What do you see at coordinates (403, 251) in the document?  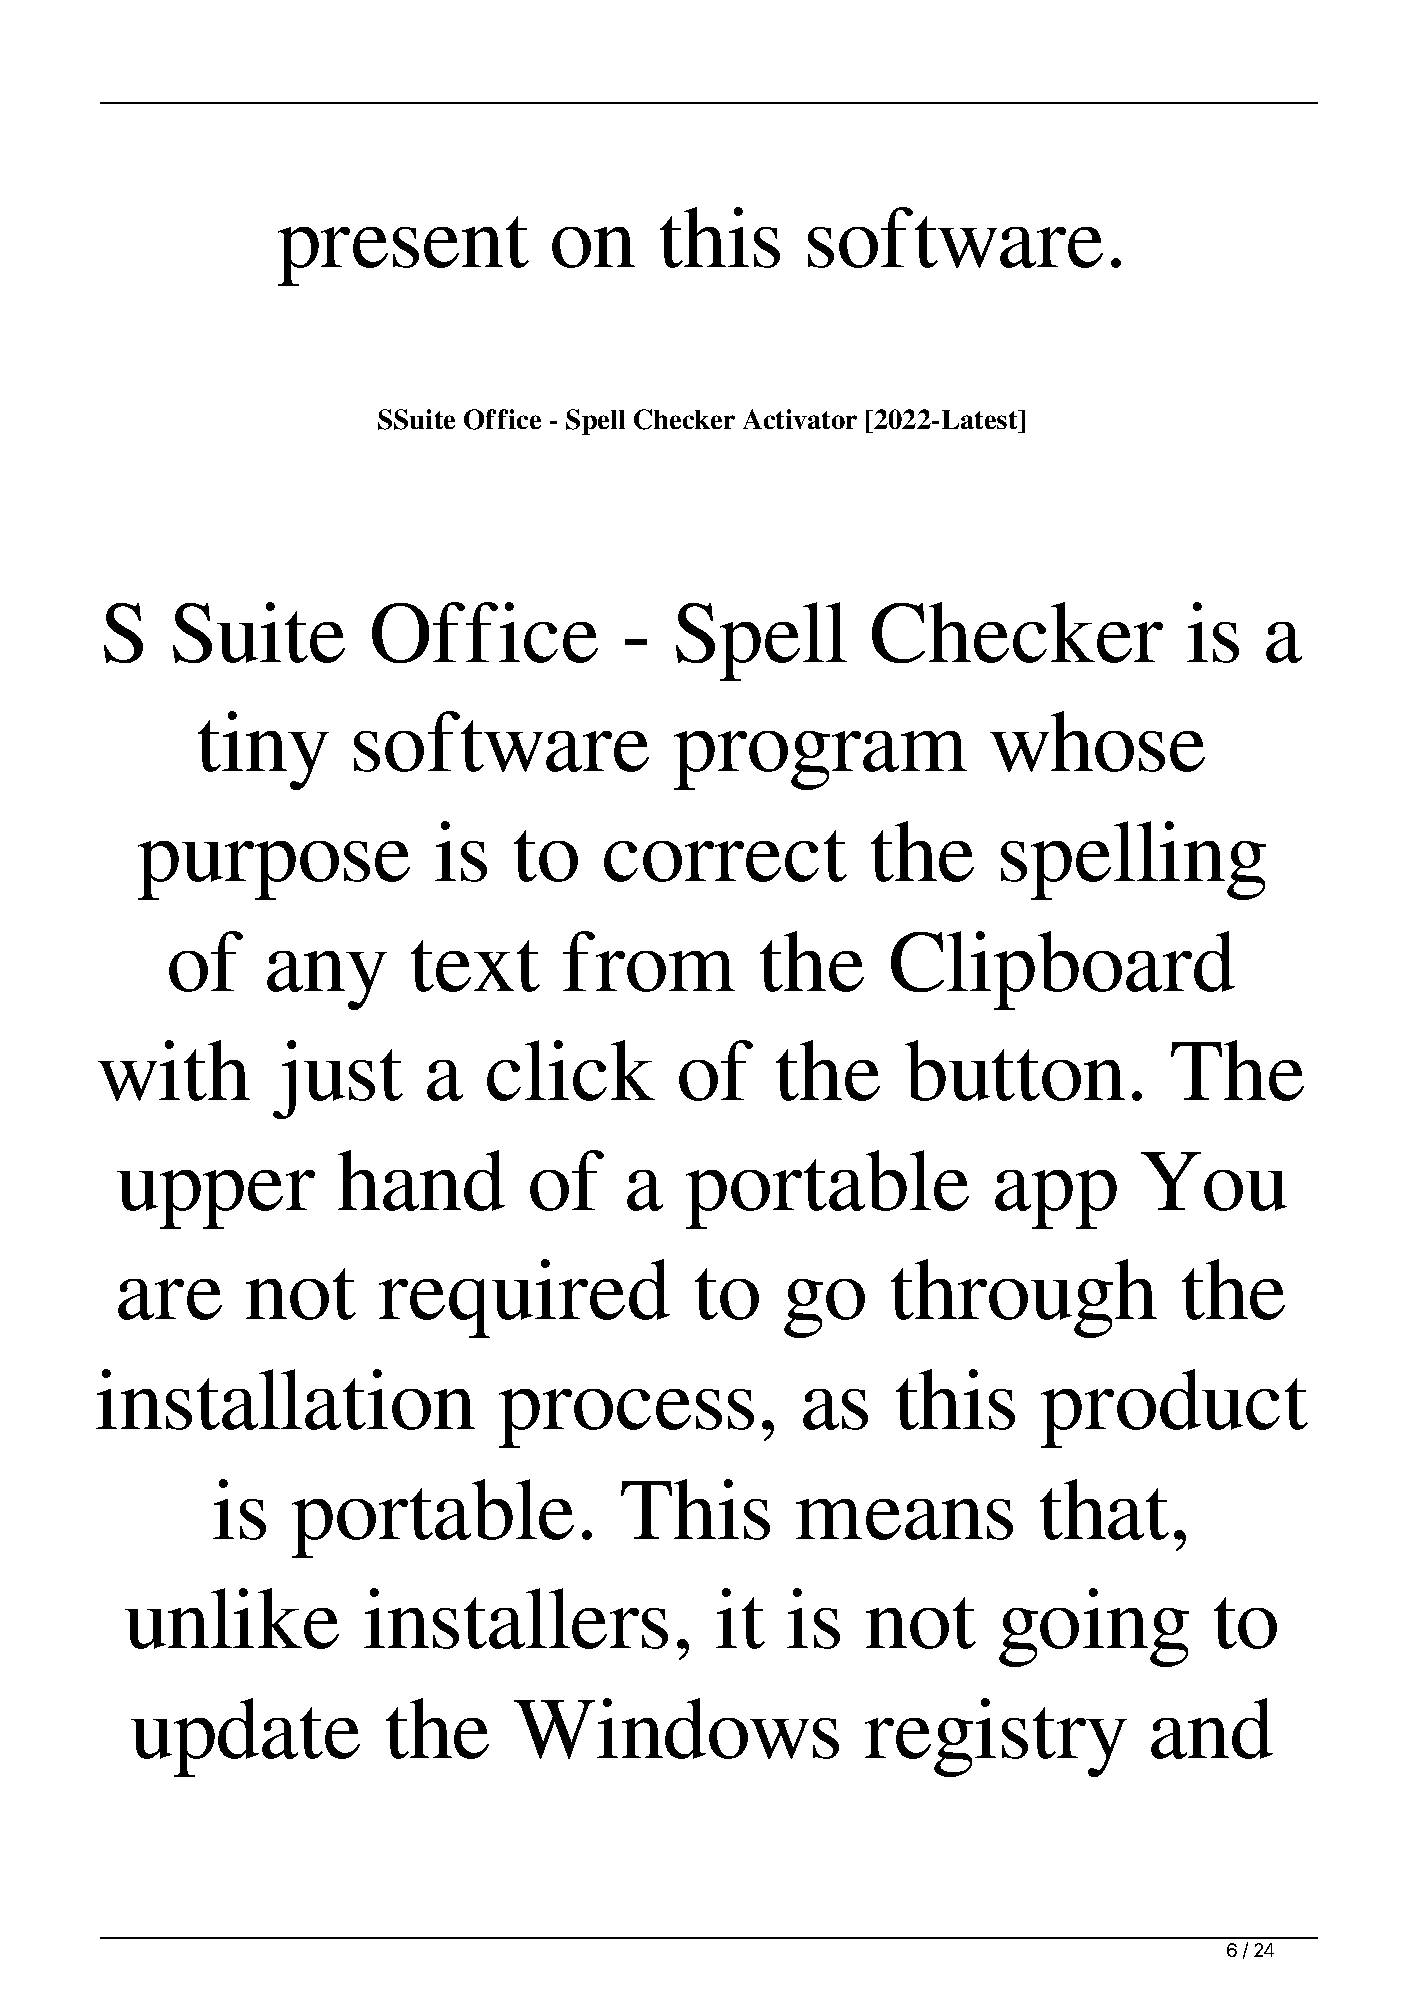 I see `present` at bounding box center [403, 251].
